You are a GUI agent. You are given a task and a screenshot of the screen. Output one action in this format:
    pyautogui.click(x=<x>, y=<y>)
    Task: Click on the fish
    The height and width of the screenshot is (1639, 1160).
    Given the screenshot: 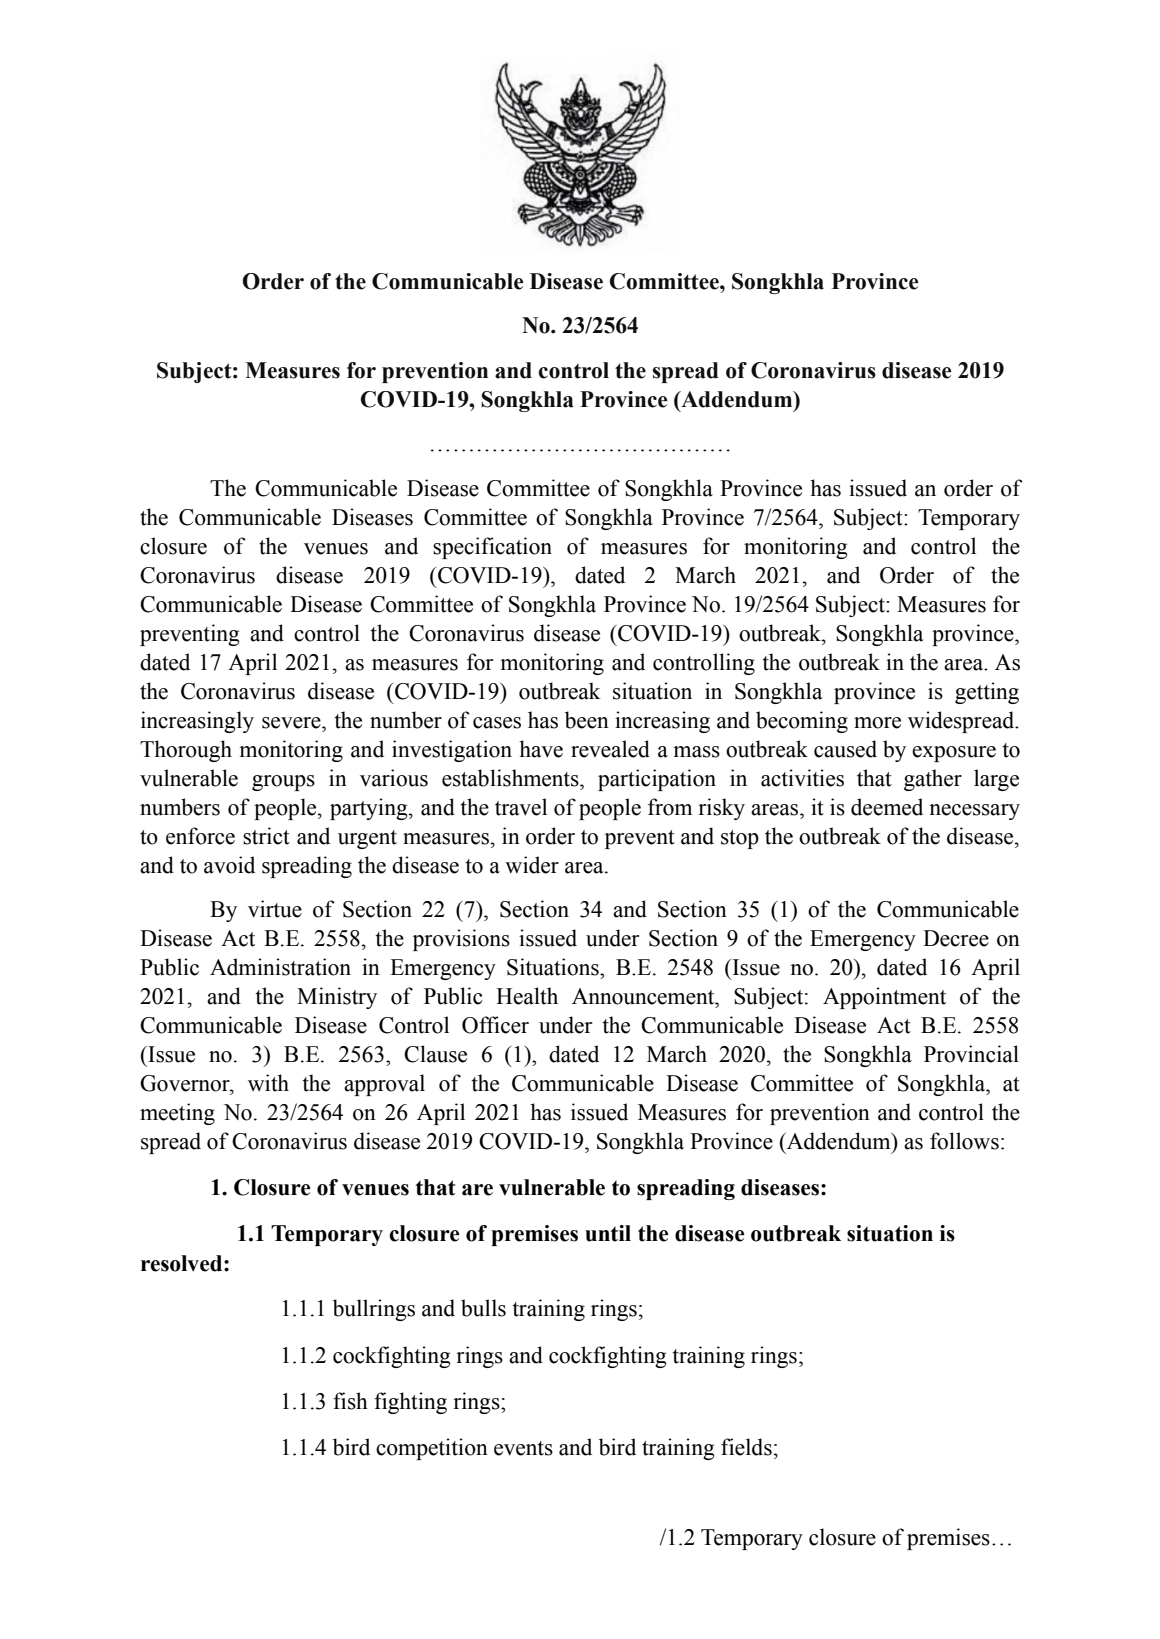 What is the action you would take?
    pyautogui.click(x=350, y=1401)
